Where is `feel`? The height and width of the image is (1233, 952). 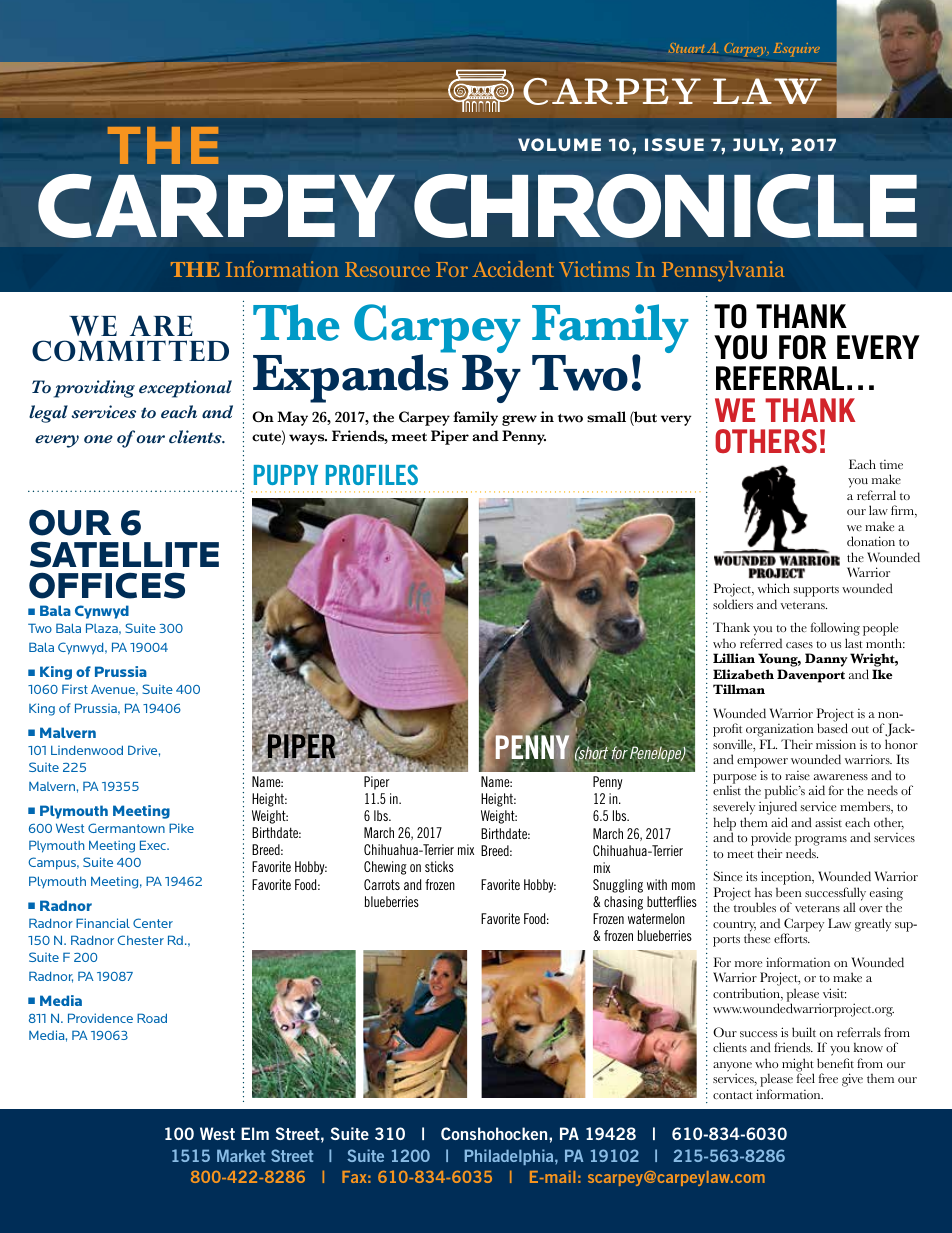
feel is located at coordinates (806, 1078).
